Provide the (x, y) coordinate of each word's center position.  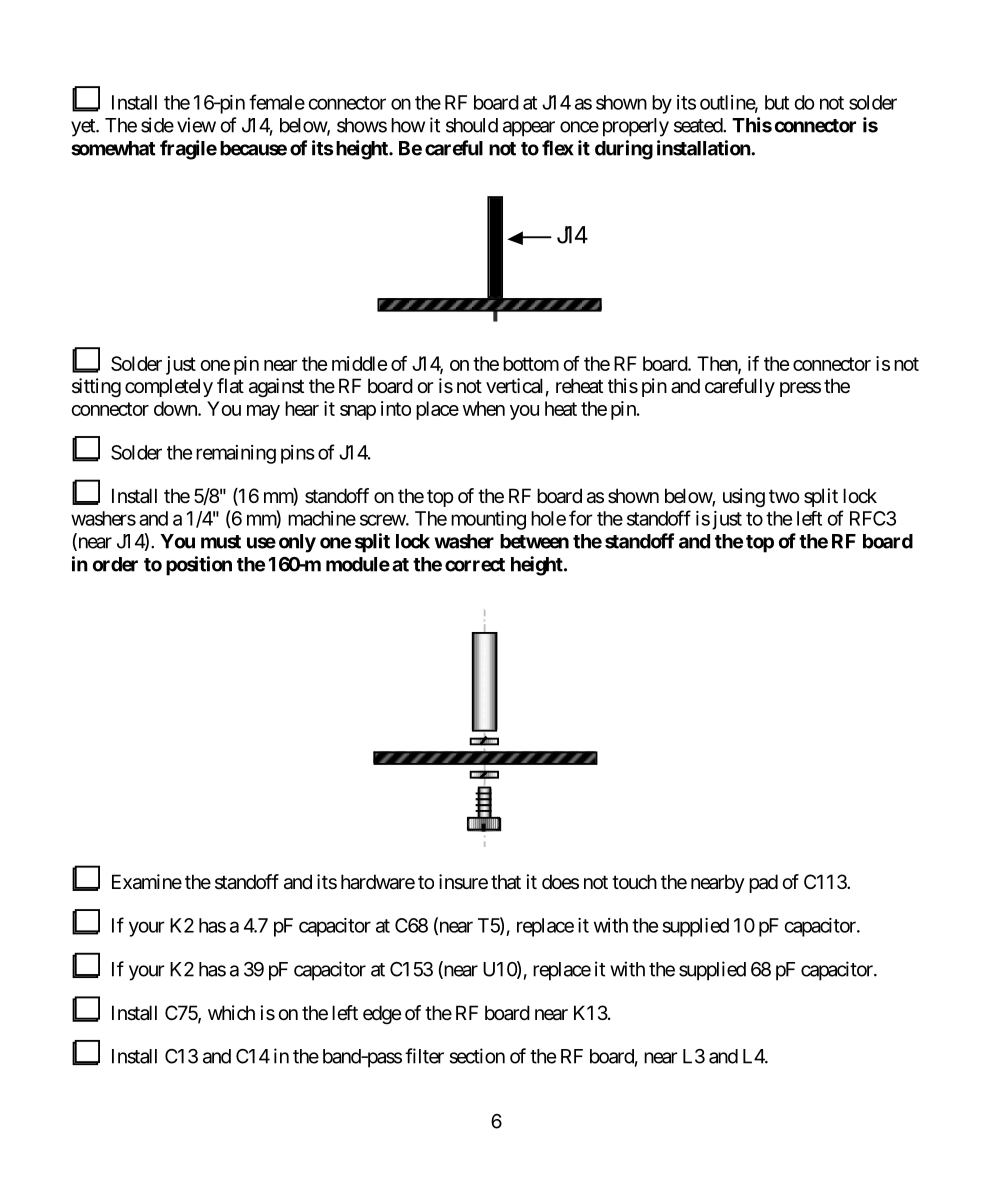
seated (699, 125)
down (176, 408)
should (472, 125)
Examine (147, 882)
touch (634, 882)
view (196, 125)
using (744, 497)
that (506, 882)
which (231, 1012)
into (396, 408)
